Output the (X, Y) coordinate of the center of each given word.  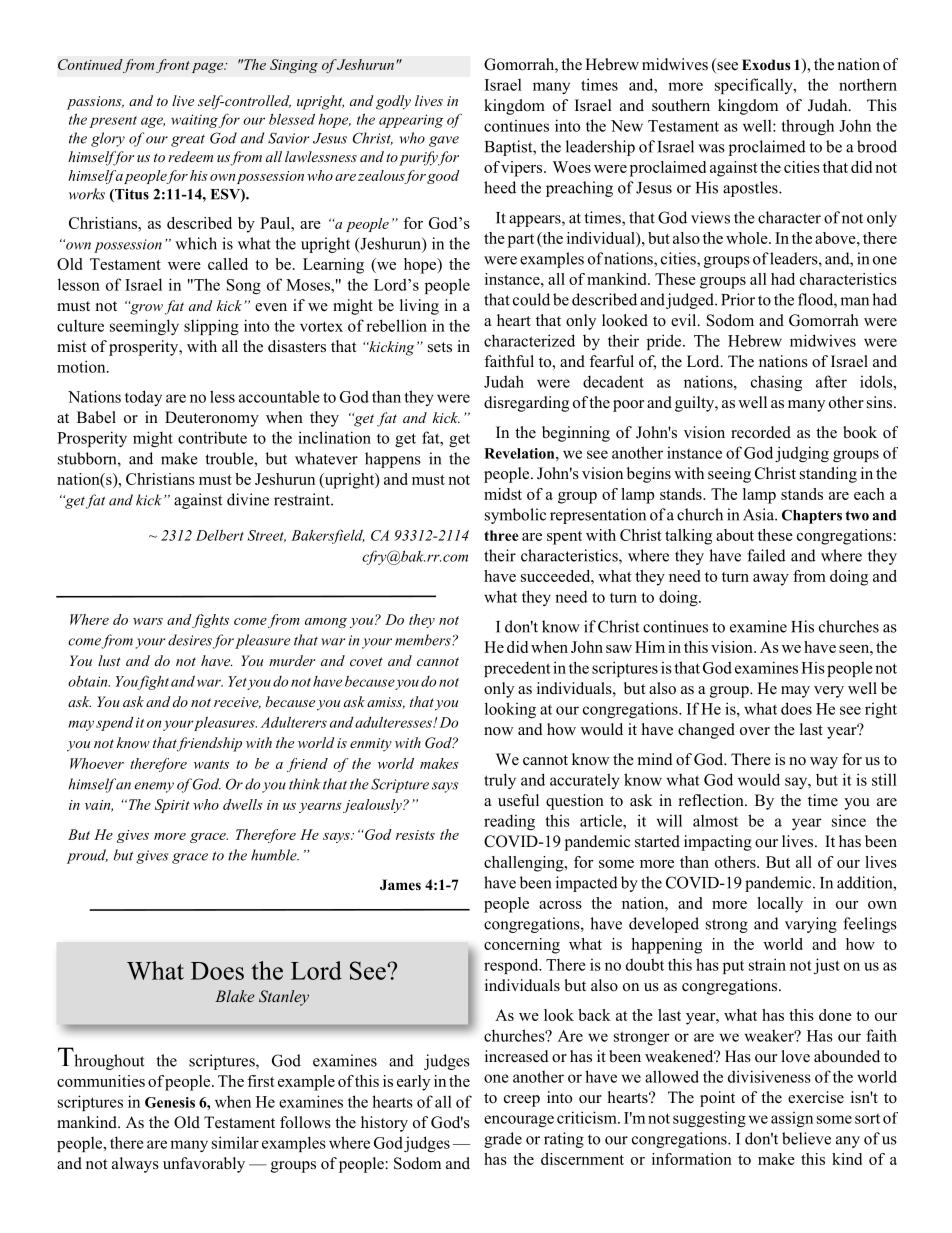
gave (444, 141)
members (424, 640)
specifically (755, 86)
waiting (195, 121)
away (771, 580)
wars (148, 621)
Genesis (170, 1102)
